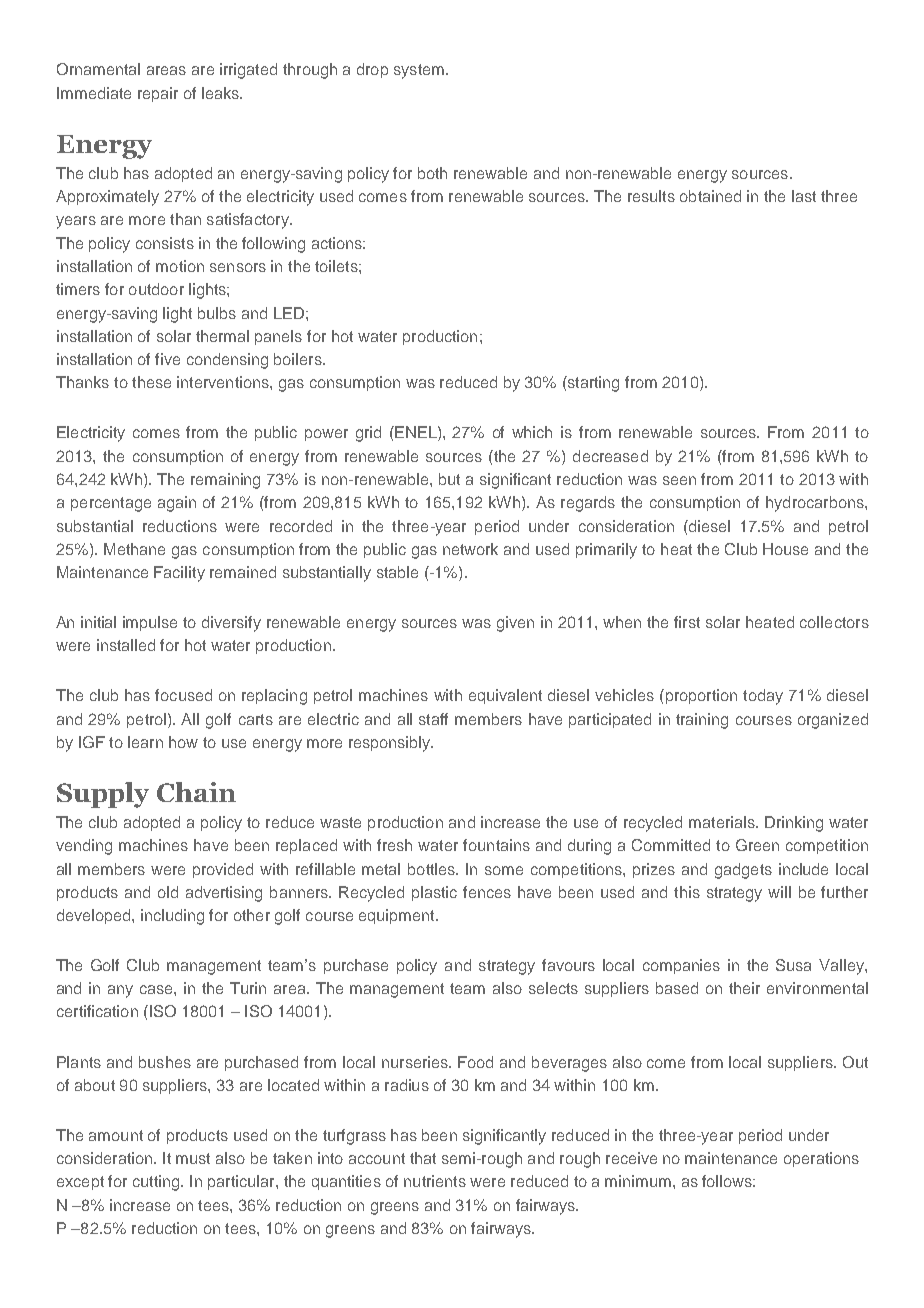  I want to click on system, so click(419, 71).
